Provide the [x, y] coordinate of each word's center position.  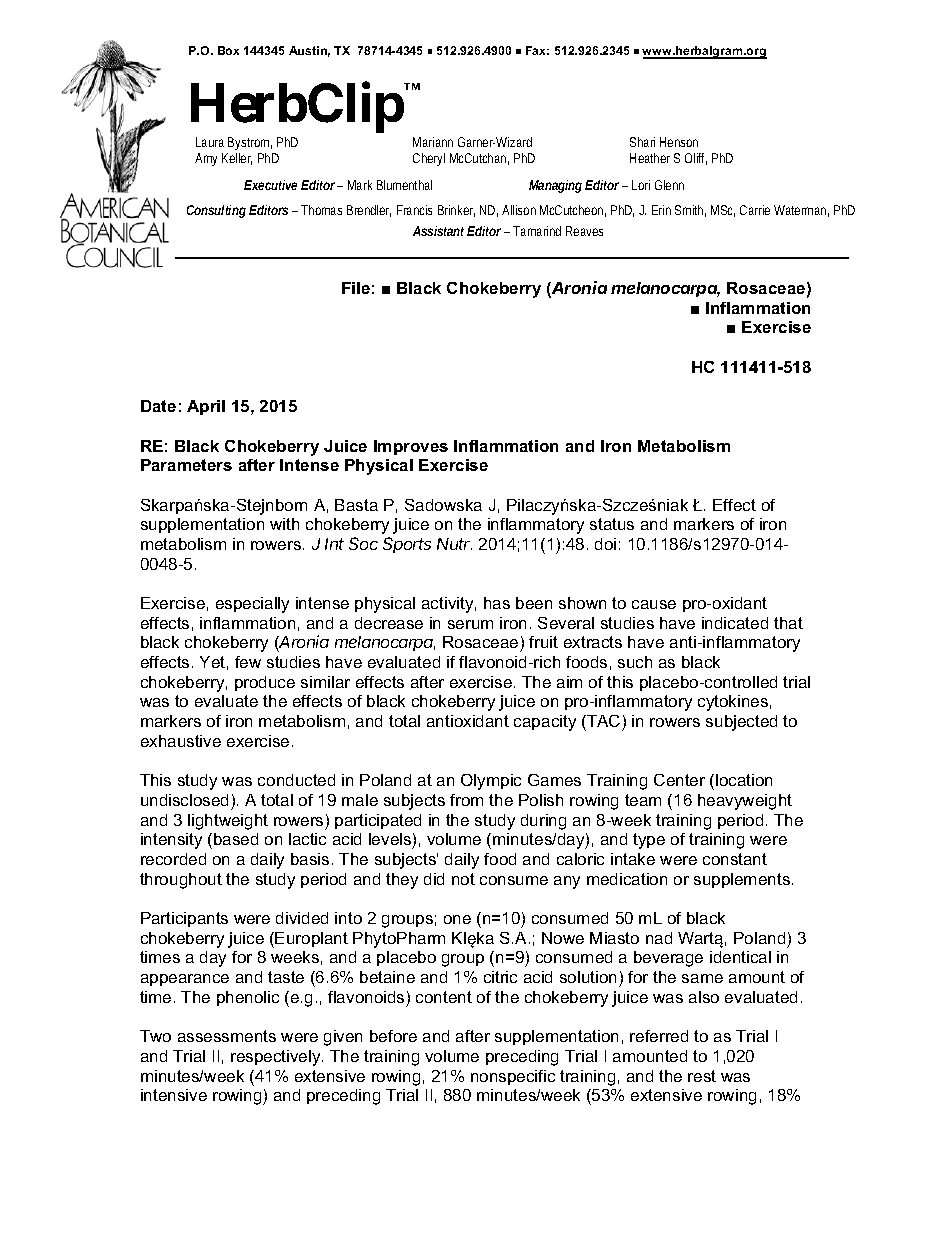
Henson [679, 142]
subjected [741, 723]
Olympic [491, 782]
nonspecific [513, 1077]
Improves [411, 447]
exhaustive [181, 741]
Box [228, 50]
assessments [227, 1036]
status [612, 524]
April [206, 407]
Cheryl [429, 159]
